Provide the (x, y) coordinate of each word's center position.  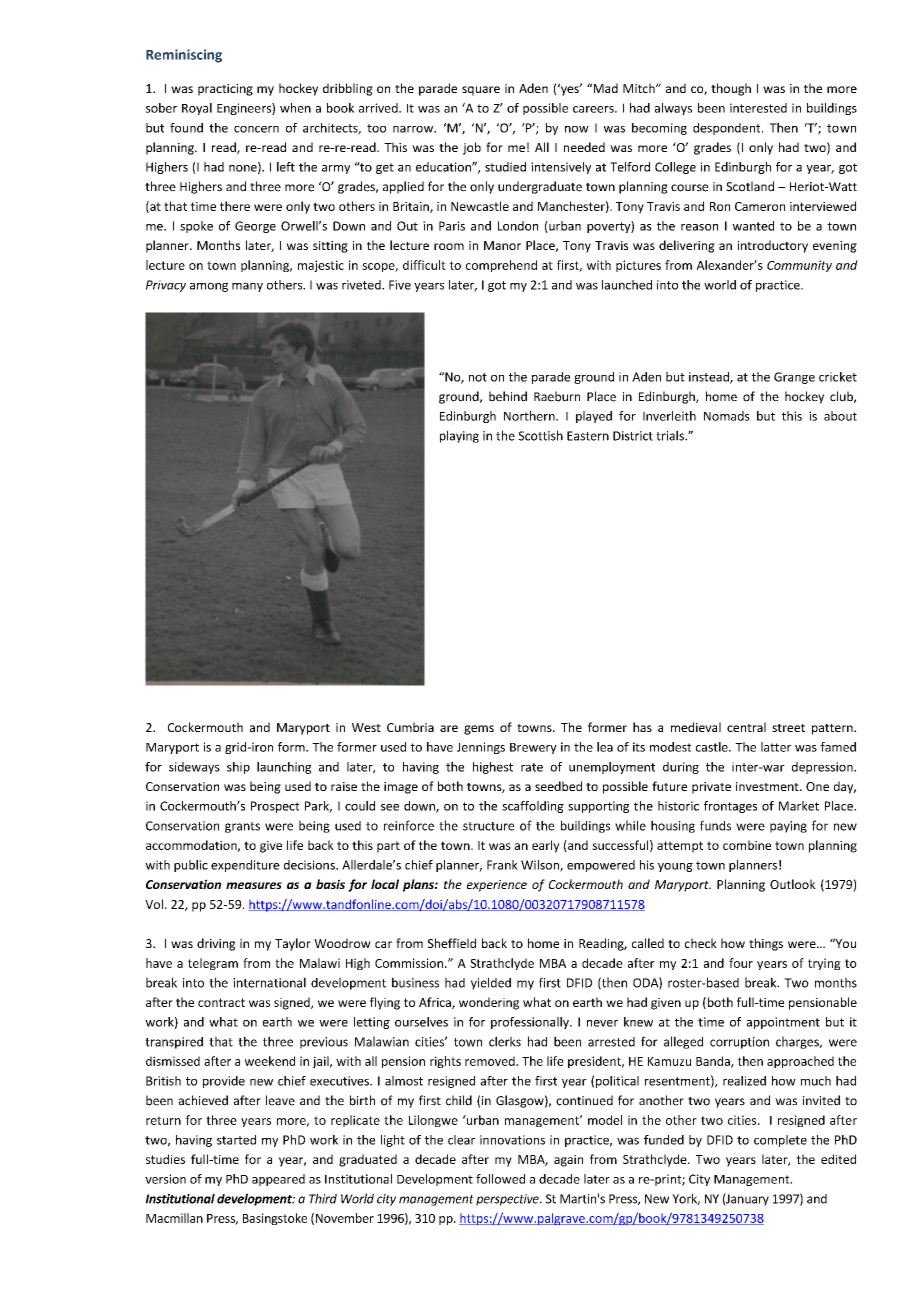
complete (780, 1141)
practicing (225, 90)
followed (500, 1179)
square (481, 91)
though (731, 89)
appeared (278, 1180)
